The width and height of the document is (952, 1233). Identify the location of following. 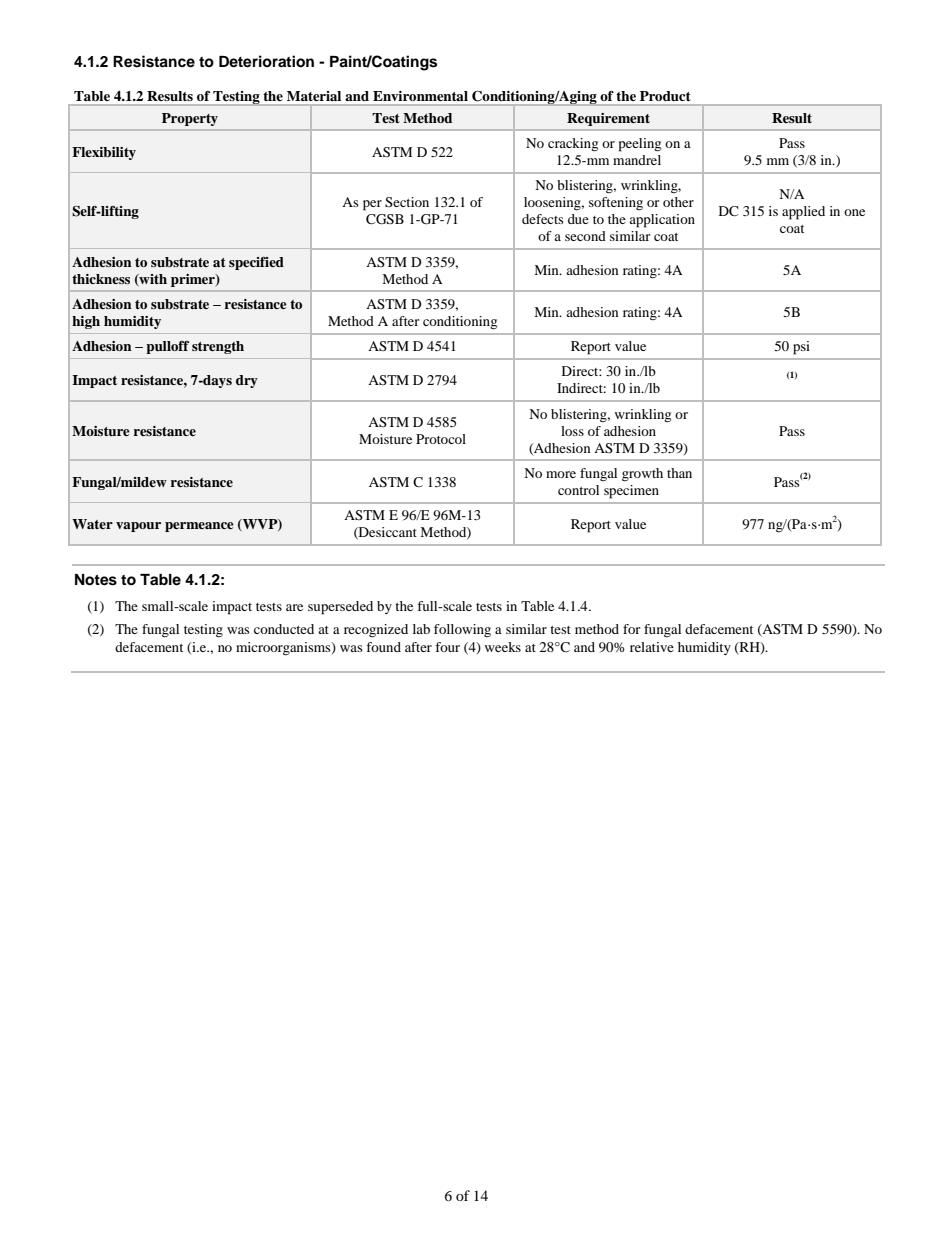
(462, 630).
